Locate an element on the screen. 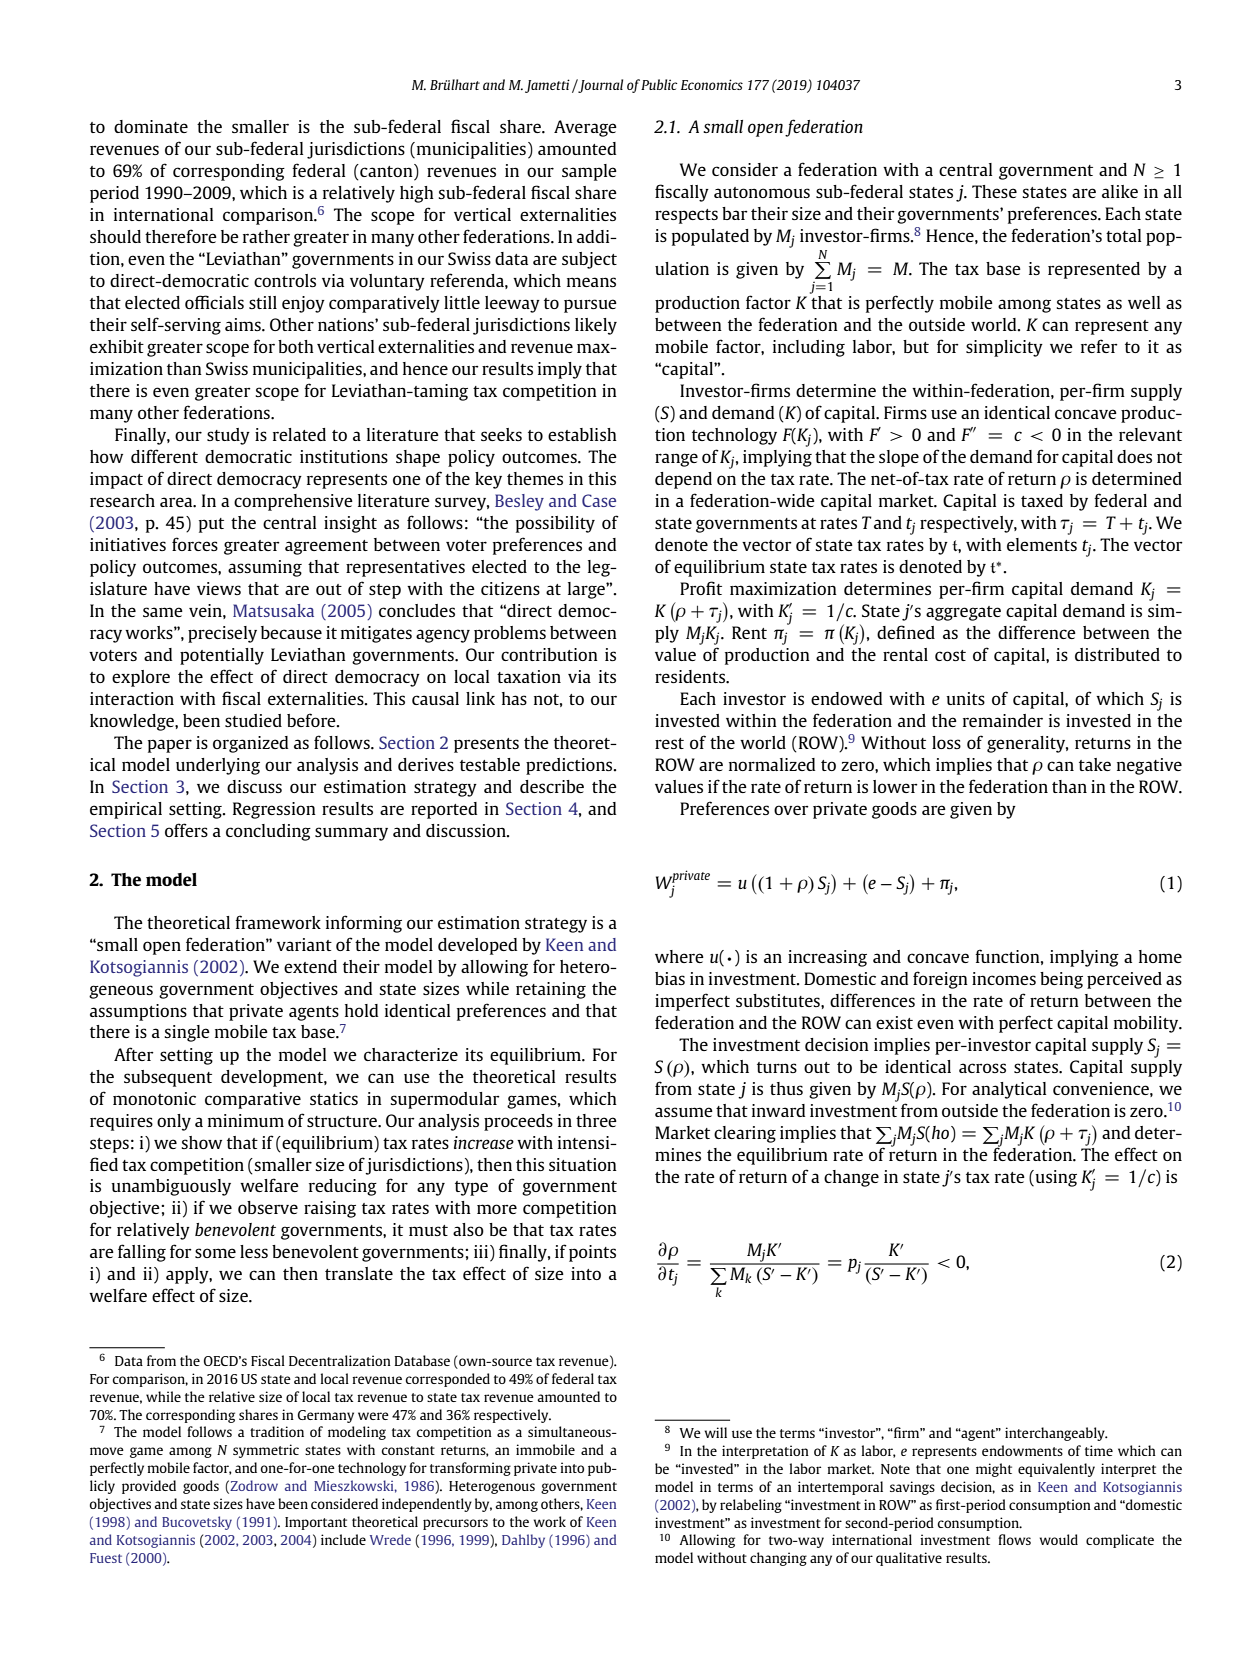 This screenshot has width=1251, height=1668. show is located at coordinates (201, 1142).
